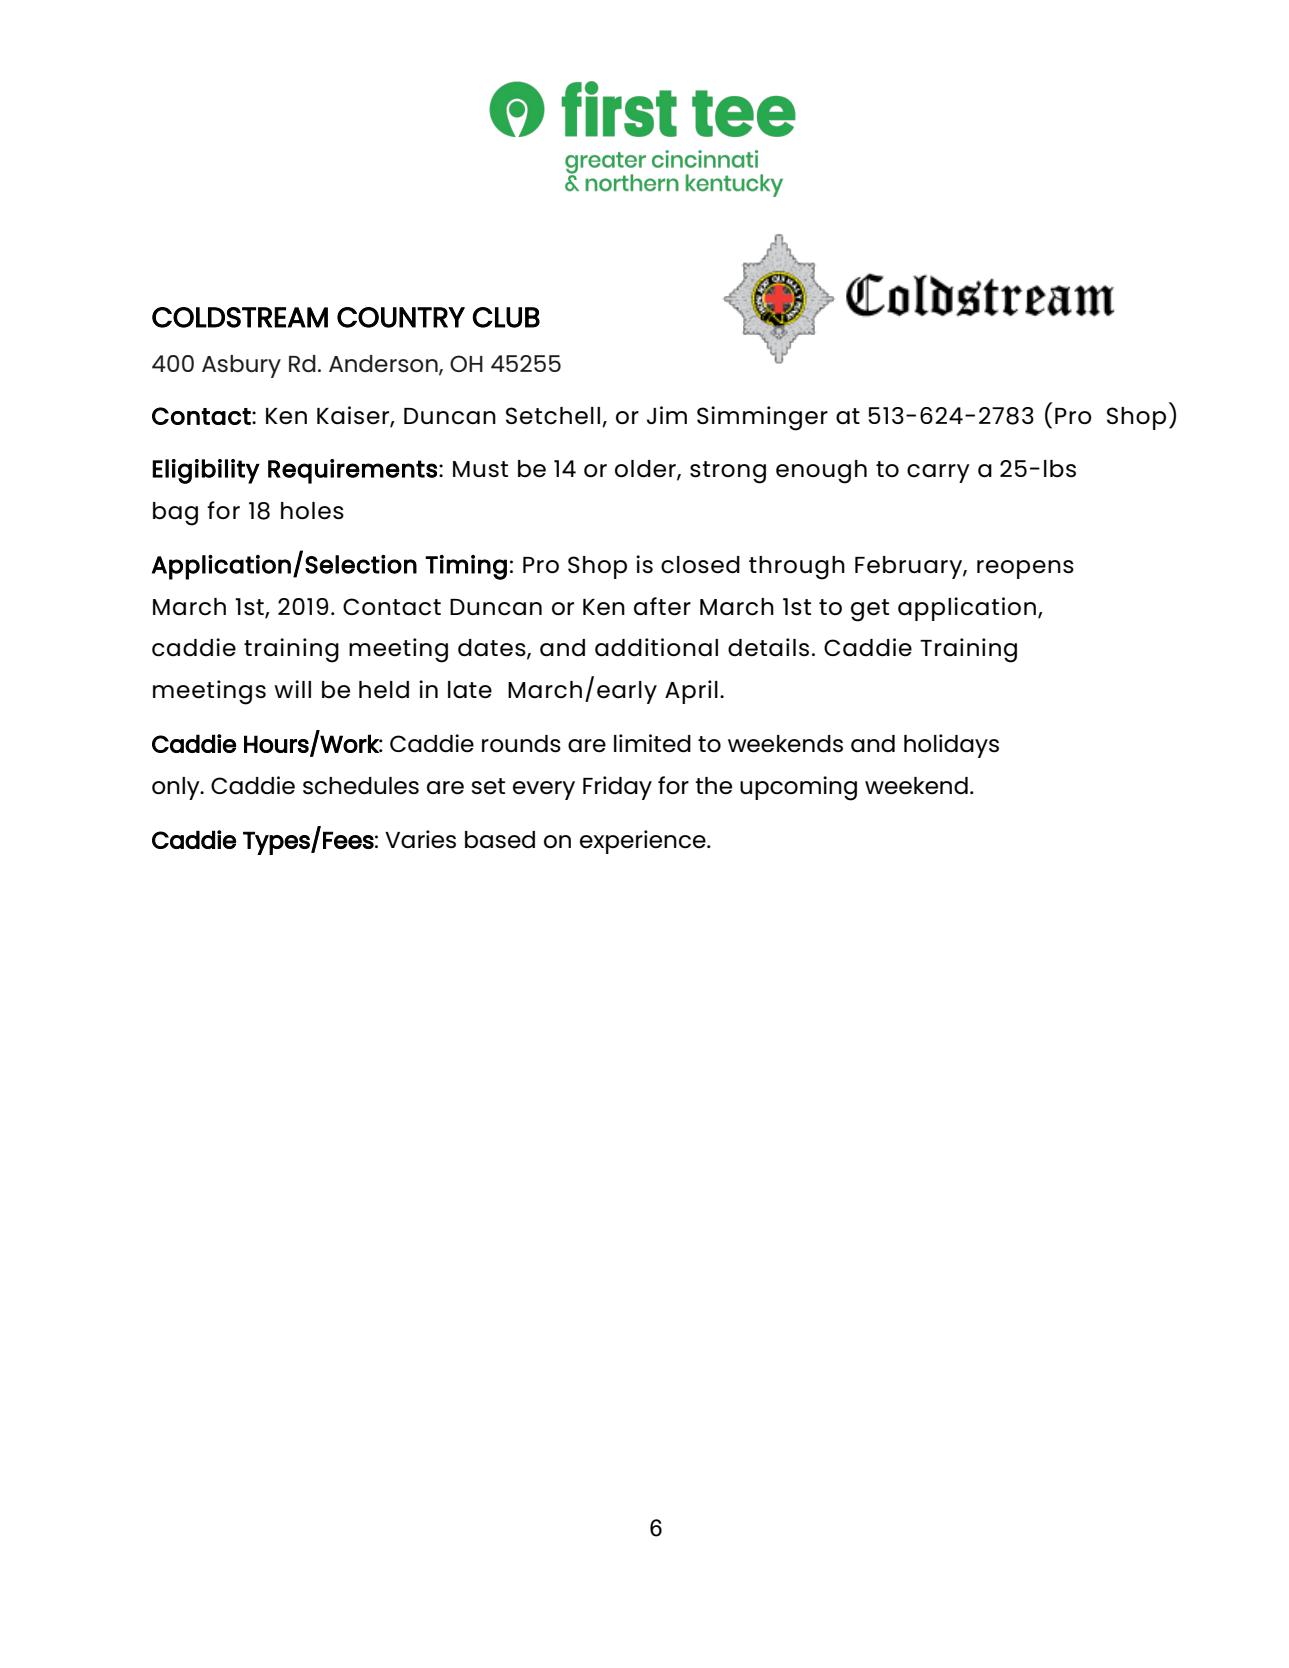 The height and width of the page is (1668, 1289). I want to click on experience, so click(644, 842).
